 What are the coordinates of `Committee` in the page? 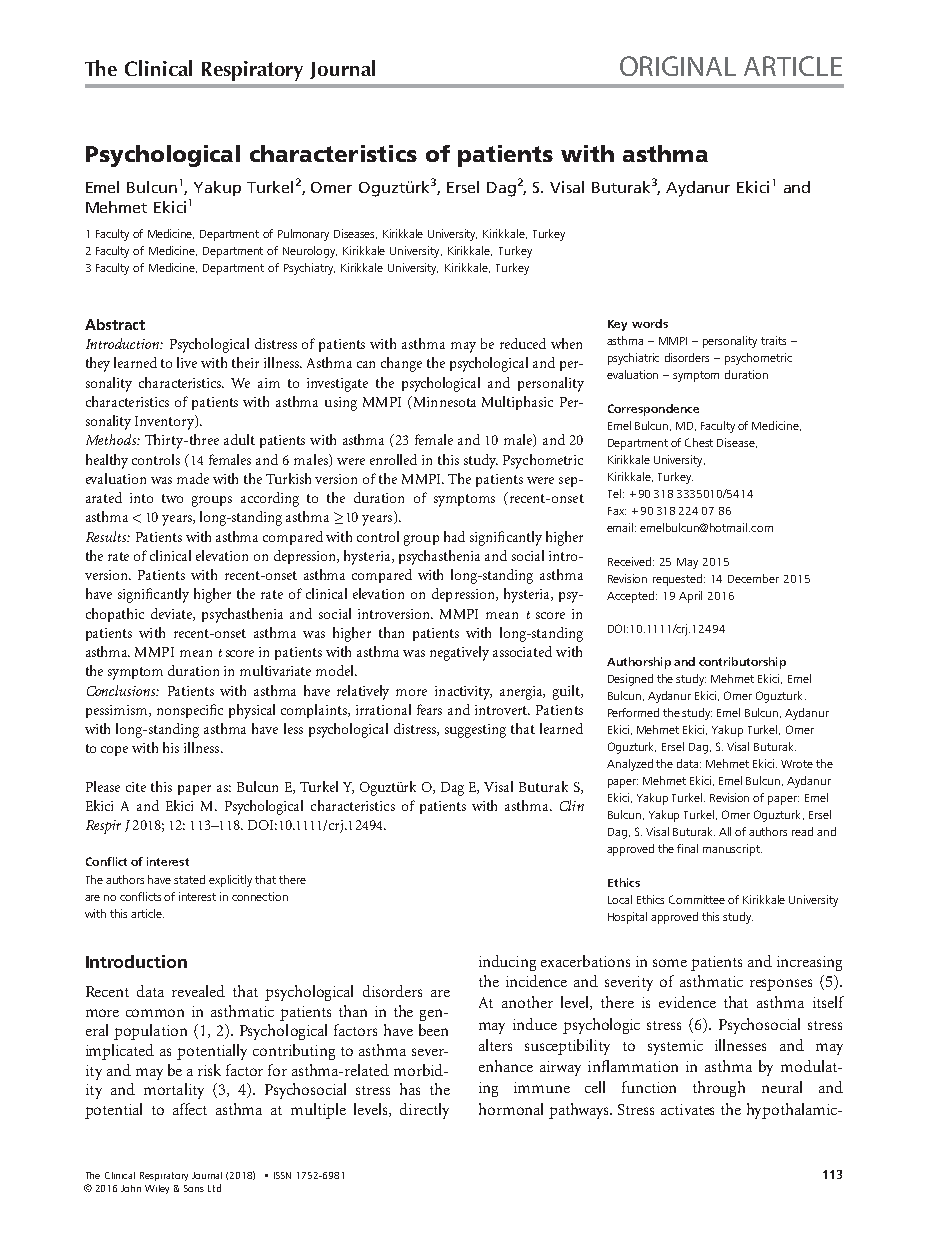 It's located at (697, 899).
